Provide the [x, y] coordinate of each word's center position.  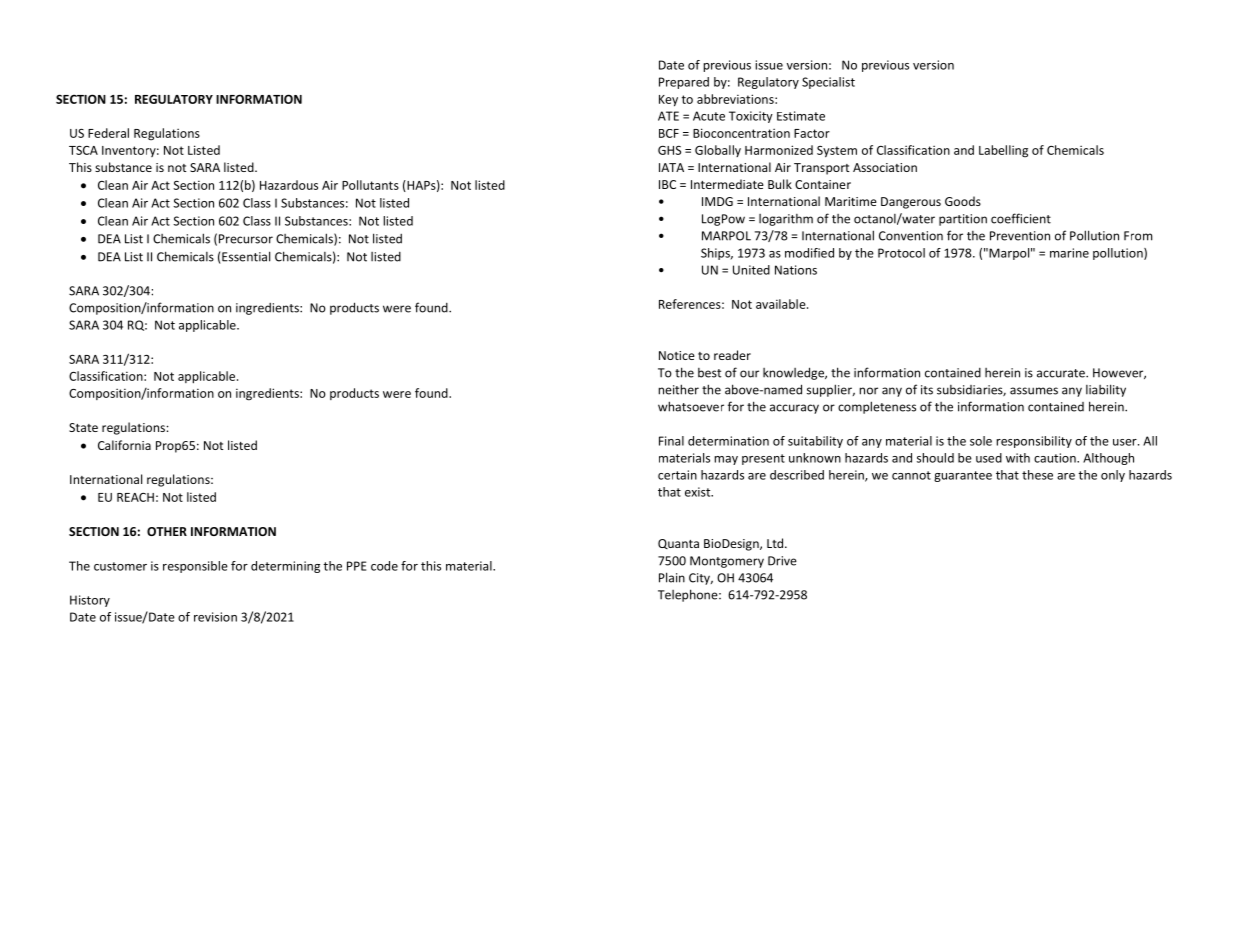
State [83, 427]
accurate [1062, 373]
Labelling [1003, 151]
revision [215, 617]
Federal [108, 133]
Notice [677, 355]
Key [668, 101]
